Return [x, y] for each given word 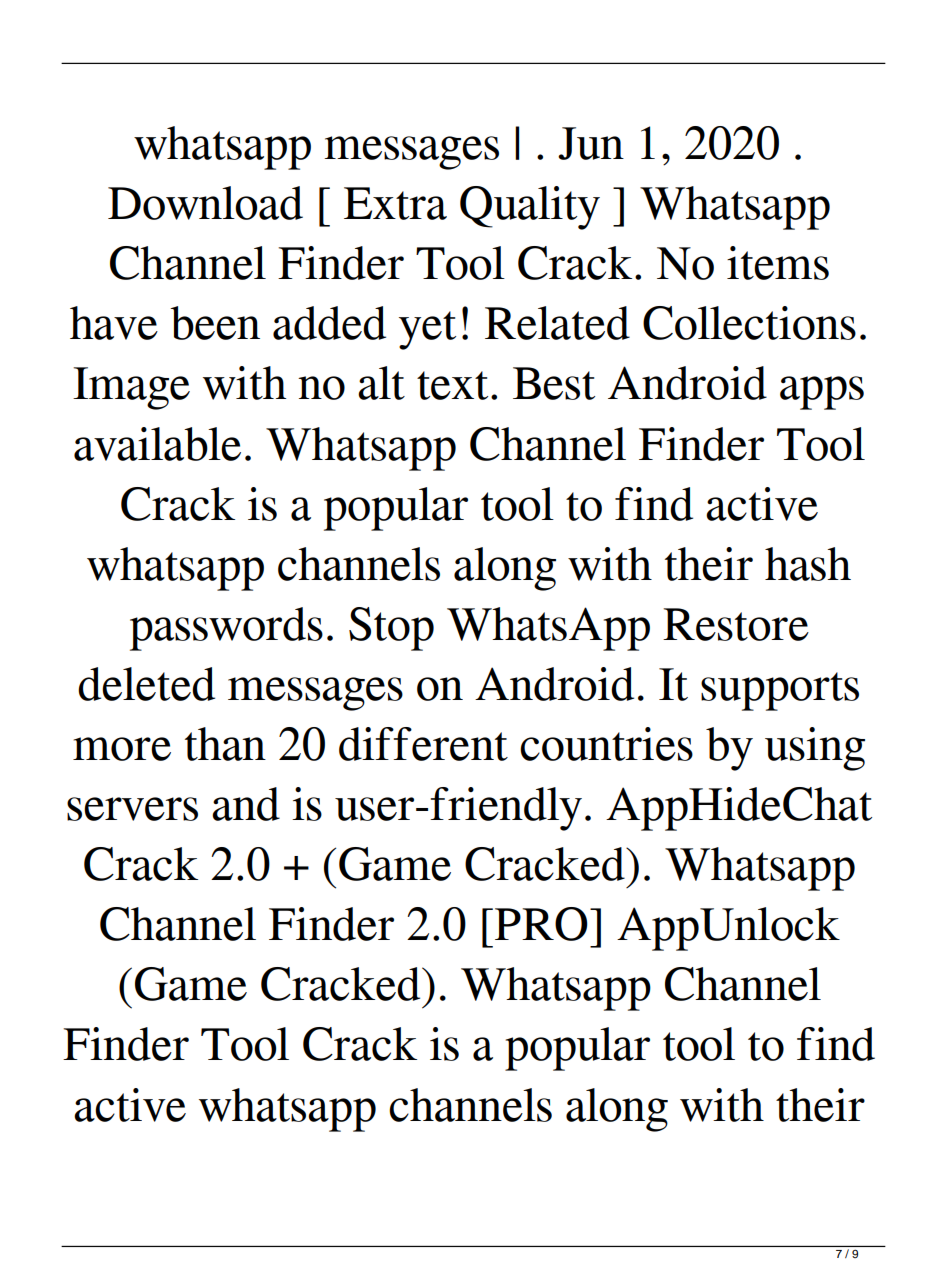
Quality [530, 208]
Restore [736, 624]
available [157, 444]
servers [132, 809]
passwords [226, 629]
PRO [541, 924]
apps [822, 393]
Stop [391, 629]
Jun [591, 143]
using [815, 749]
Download [205, 203]
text [452, 385]
